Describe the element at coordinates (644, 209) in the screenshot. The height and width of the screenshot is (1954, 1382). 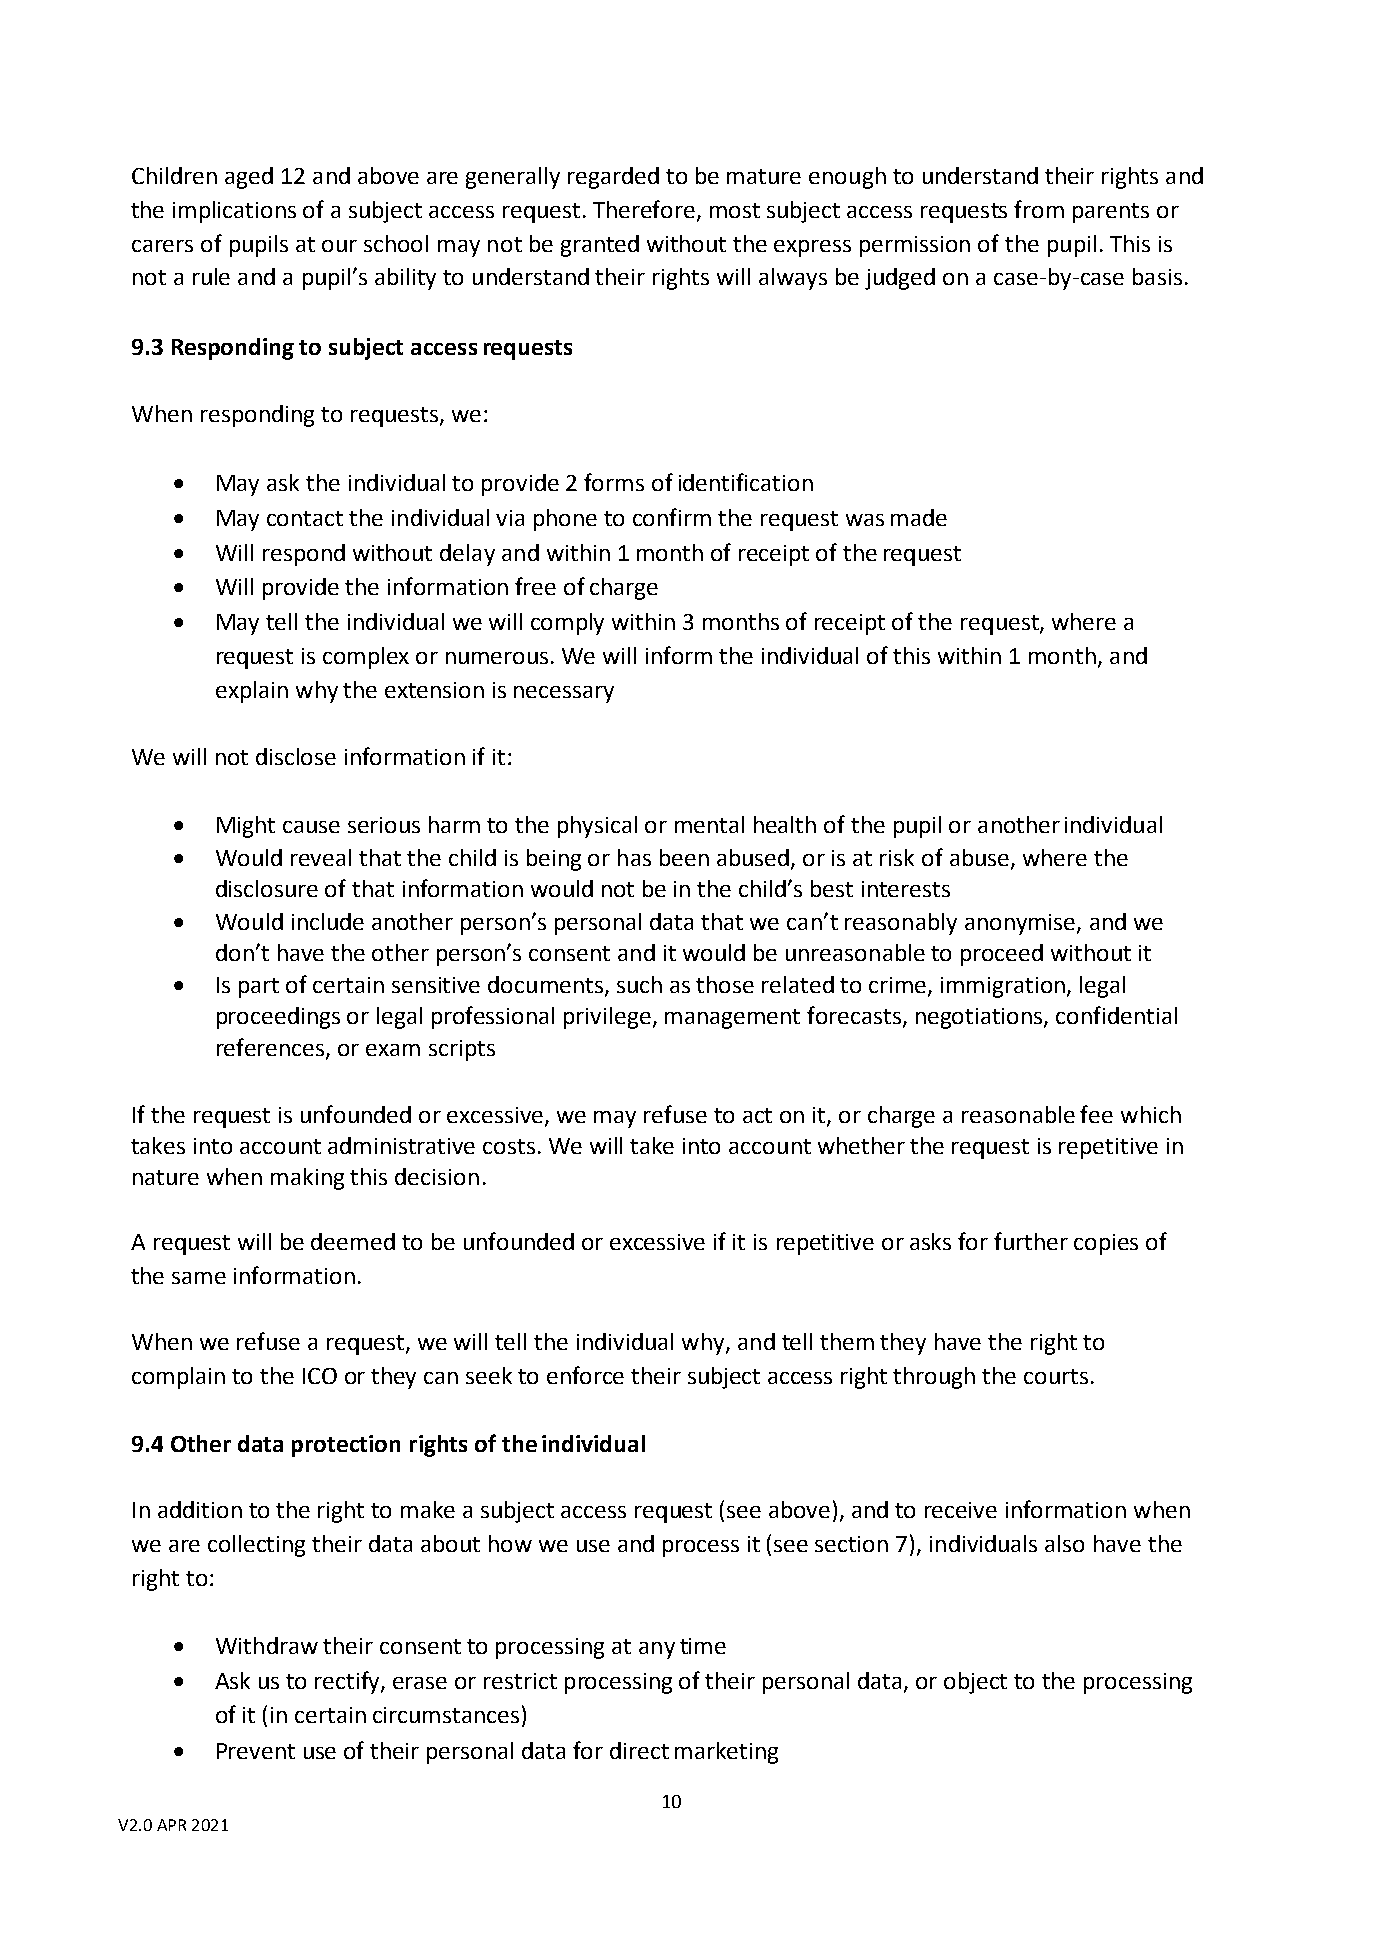
I see `Therefore` at that location.
